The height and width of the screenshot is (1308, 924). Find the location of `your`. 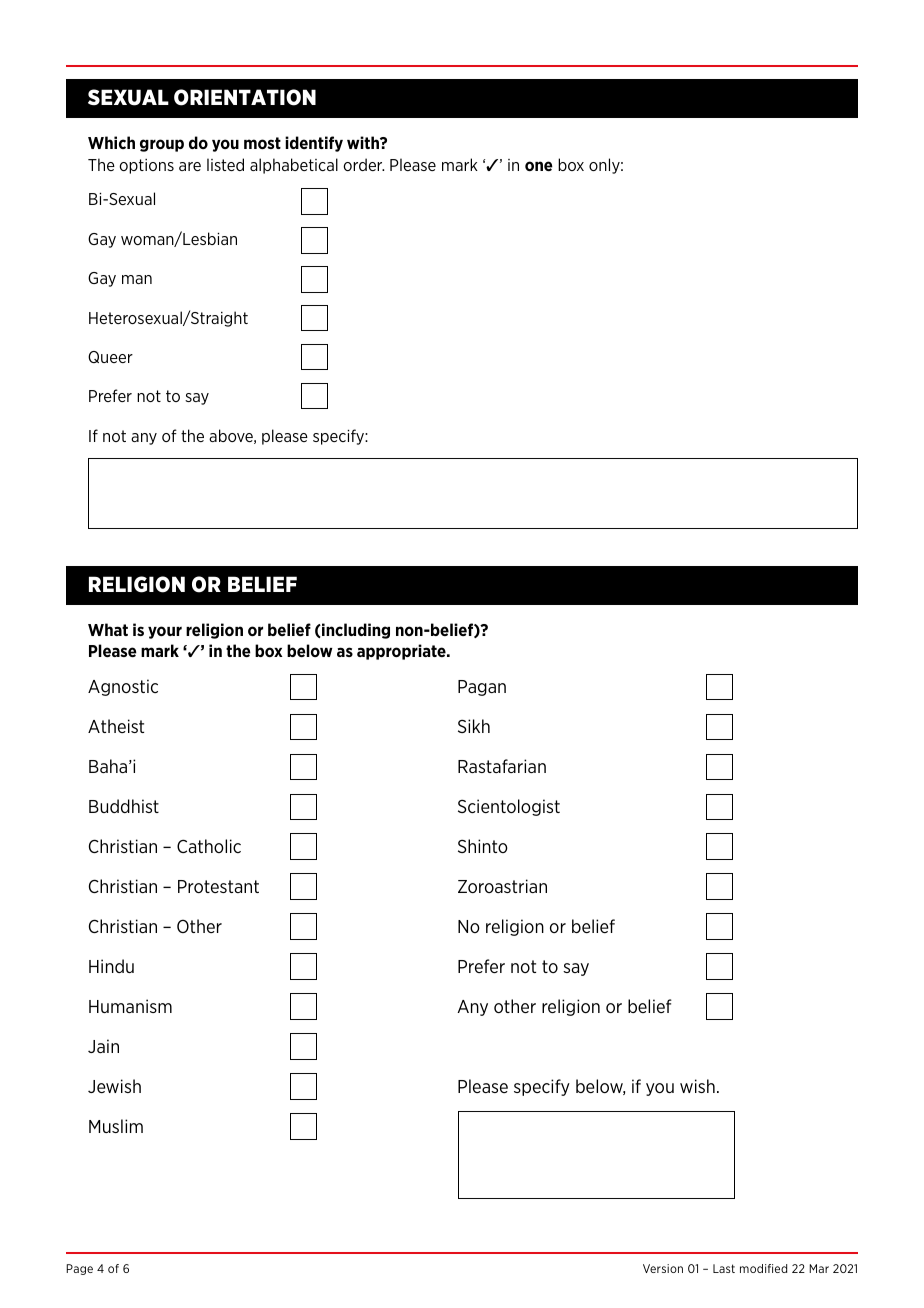

your is located at coordinates (165, 632).
